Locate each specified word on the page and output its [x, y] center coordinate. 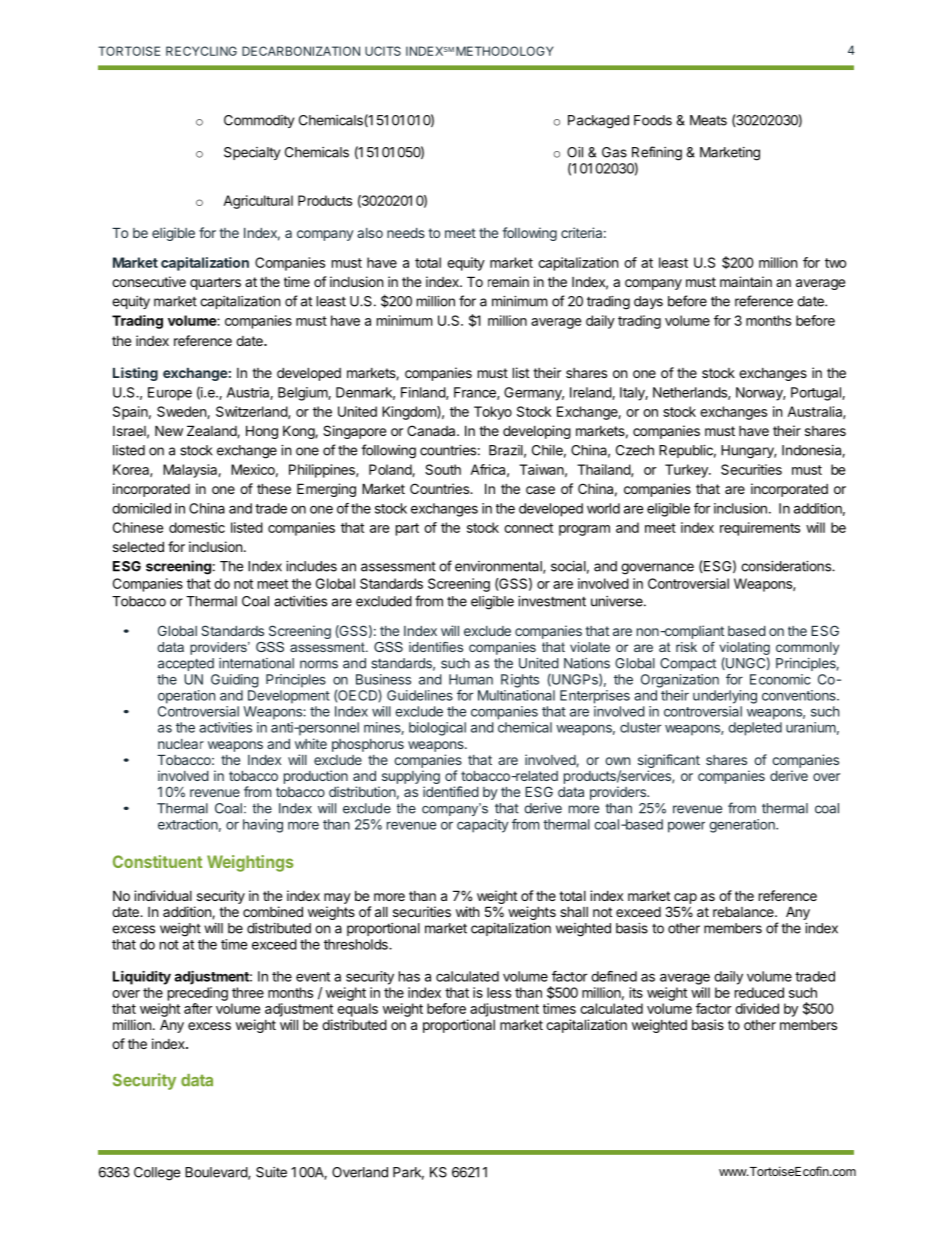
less [499, 992]
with [468, 911]
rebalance [744, 911]
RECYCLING [201, 51]
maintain [746, 281]
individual [163, 895]
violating [744, 650]
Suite [271, 1172]
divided [757, 1008]
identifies [436, 647]
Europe [170, 394]
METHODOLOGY [504, 51]
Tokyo [493, 413]
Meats [708, 120]
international [256, 663]
